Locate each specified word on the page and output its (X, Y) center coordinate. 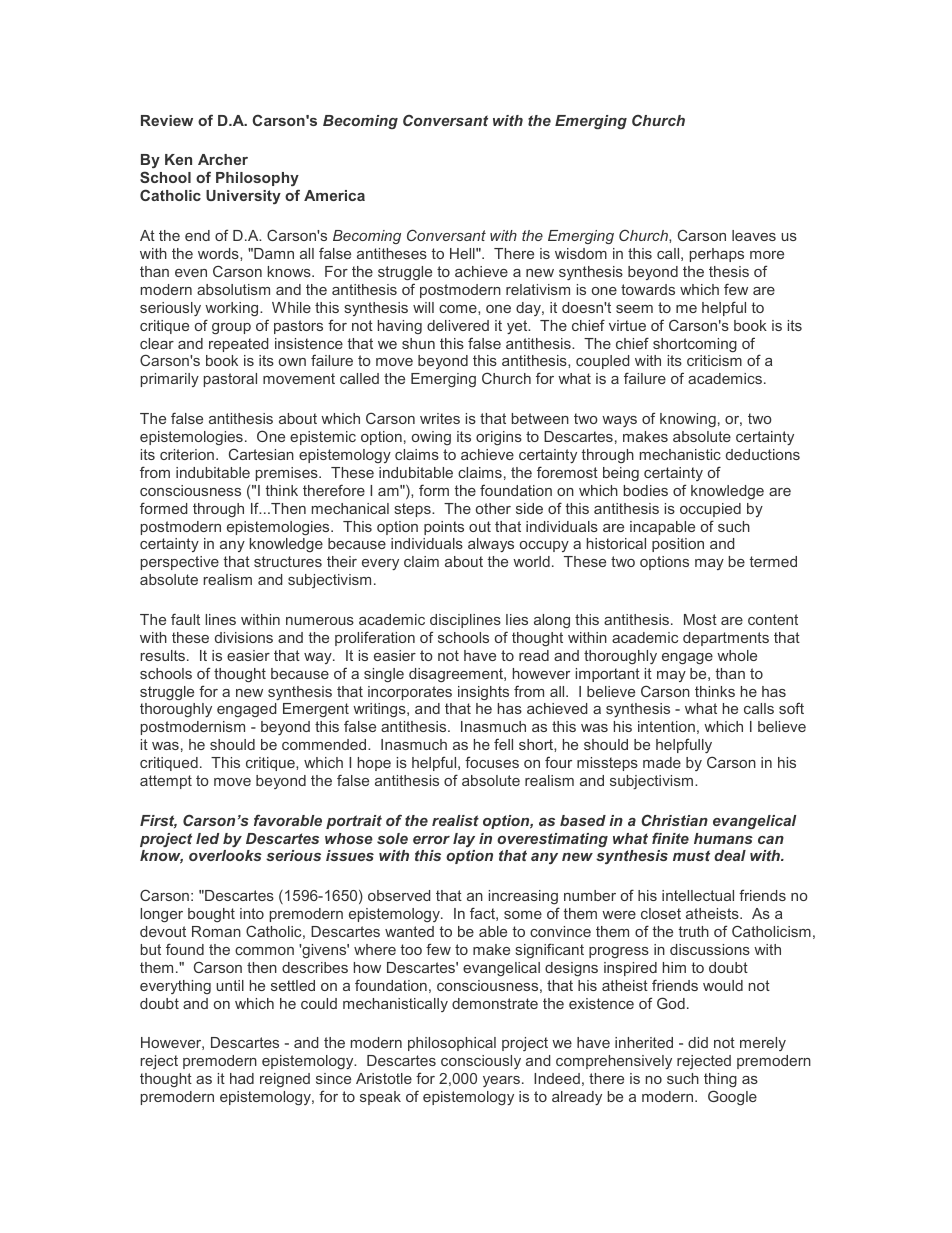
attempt (166, 782)
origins (499, 438)
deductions (763, 454)
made (662, 762)
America (334, 195)
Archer (223, 159)
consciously (481, 1062)
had (242, 1078)
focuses (492, 762)
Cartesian (261, 454)
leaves (754, 235)
